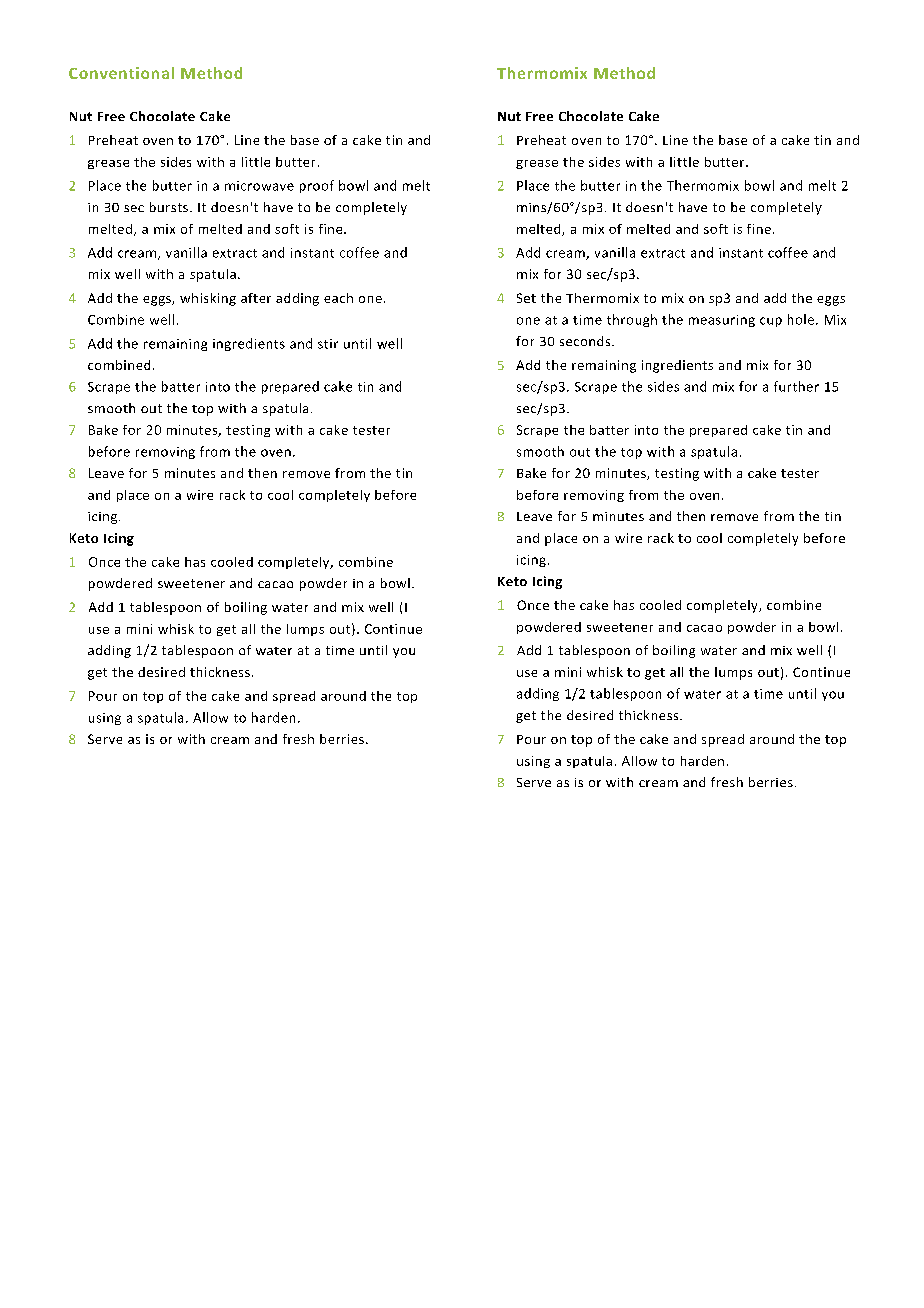  I want to click on seconds, so click(586, 341).
